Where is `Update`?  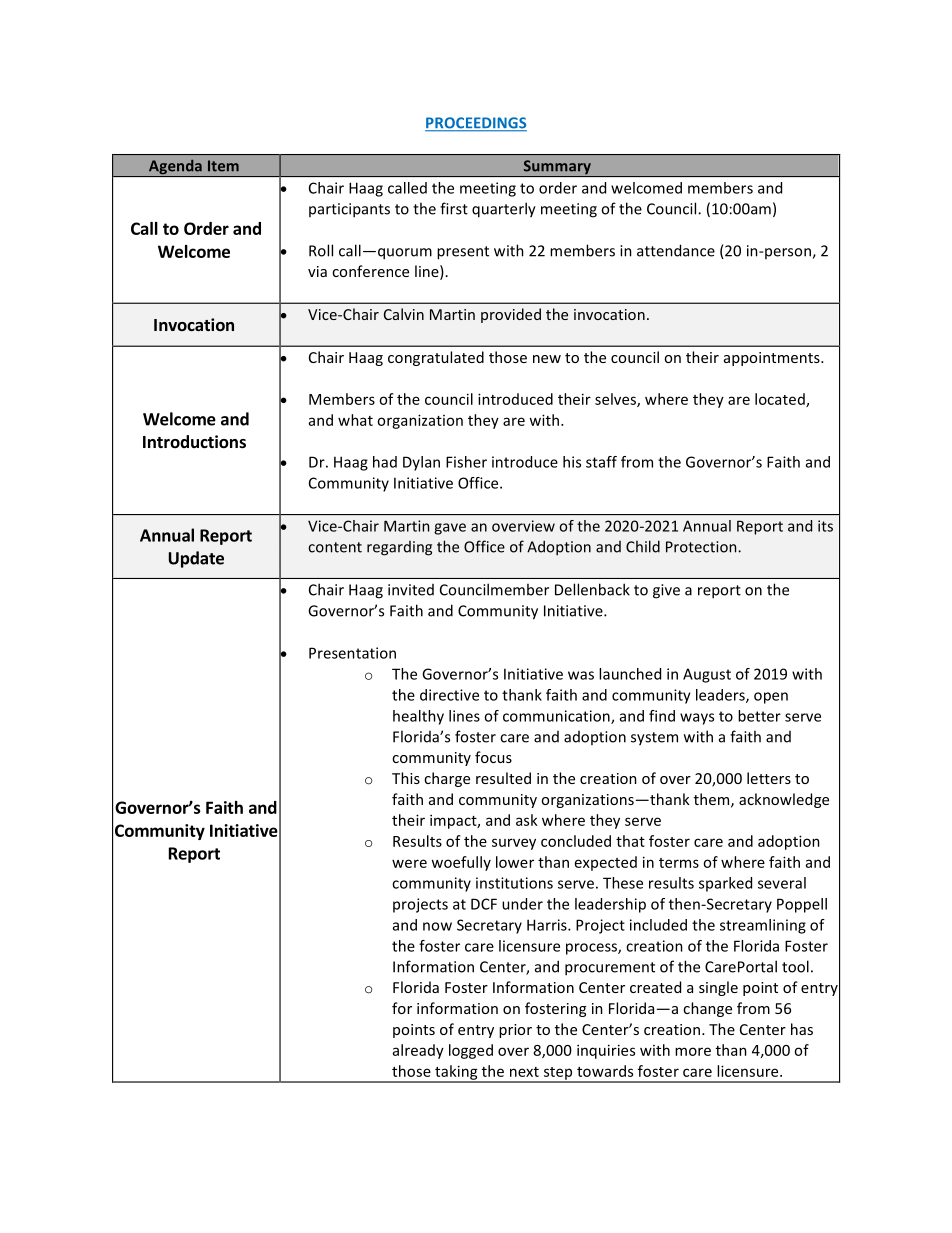
Update is located at coordinates (196, 559).
